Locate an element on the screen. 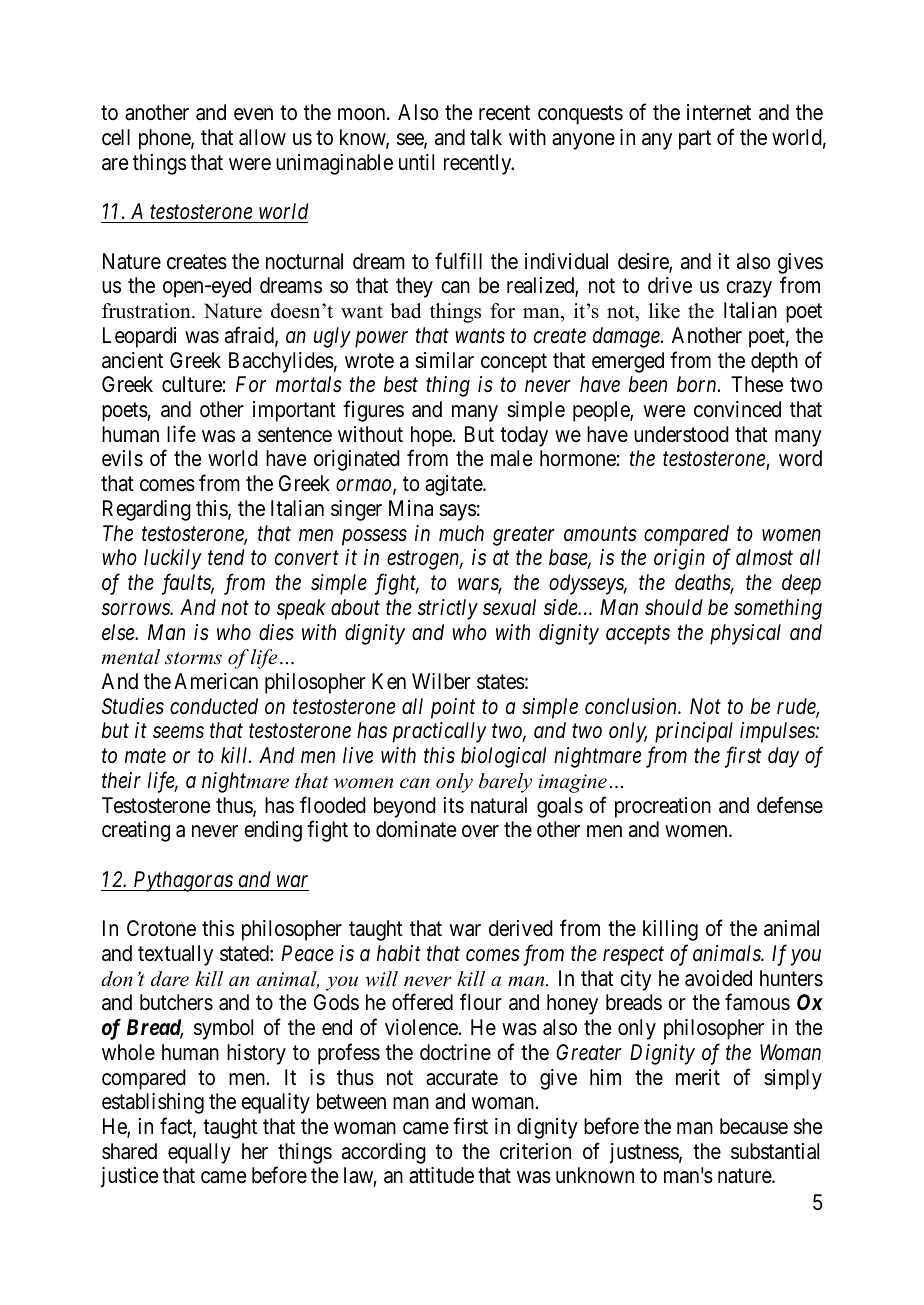 The image size is (924, 1305). Pythagoras is located at coordinates (183, 881).
